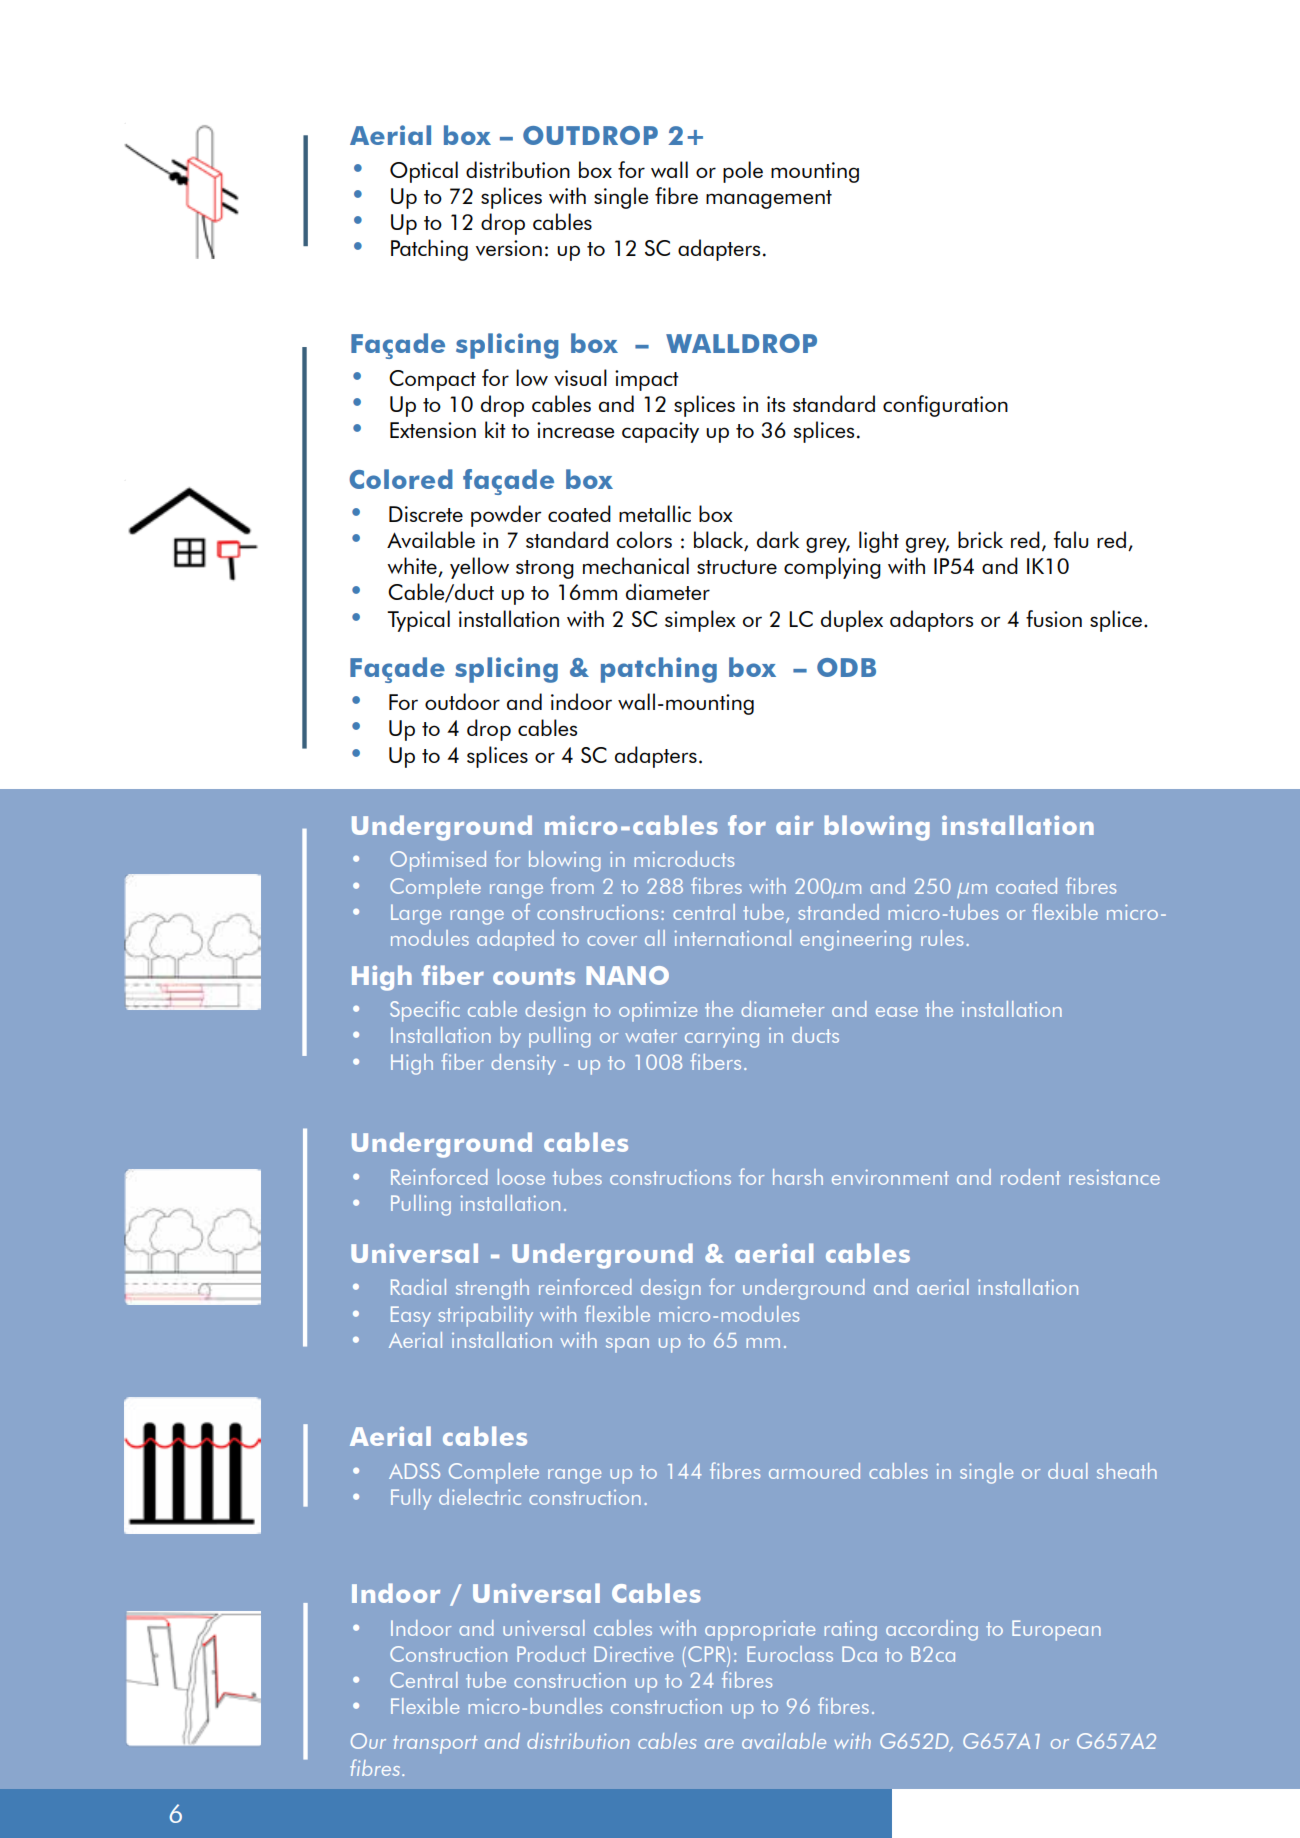 The height and width of the screenshot is (1838, 1300). Describe the element at coordinates (737, 567) in the screenshot. I see `structure` at that location.
